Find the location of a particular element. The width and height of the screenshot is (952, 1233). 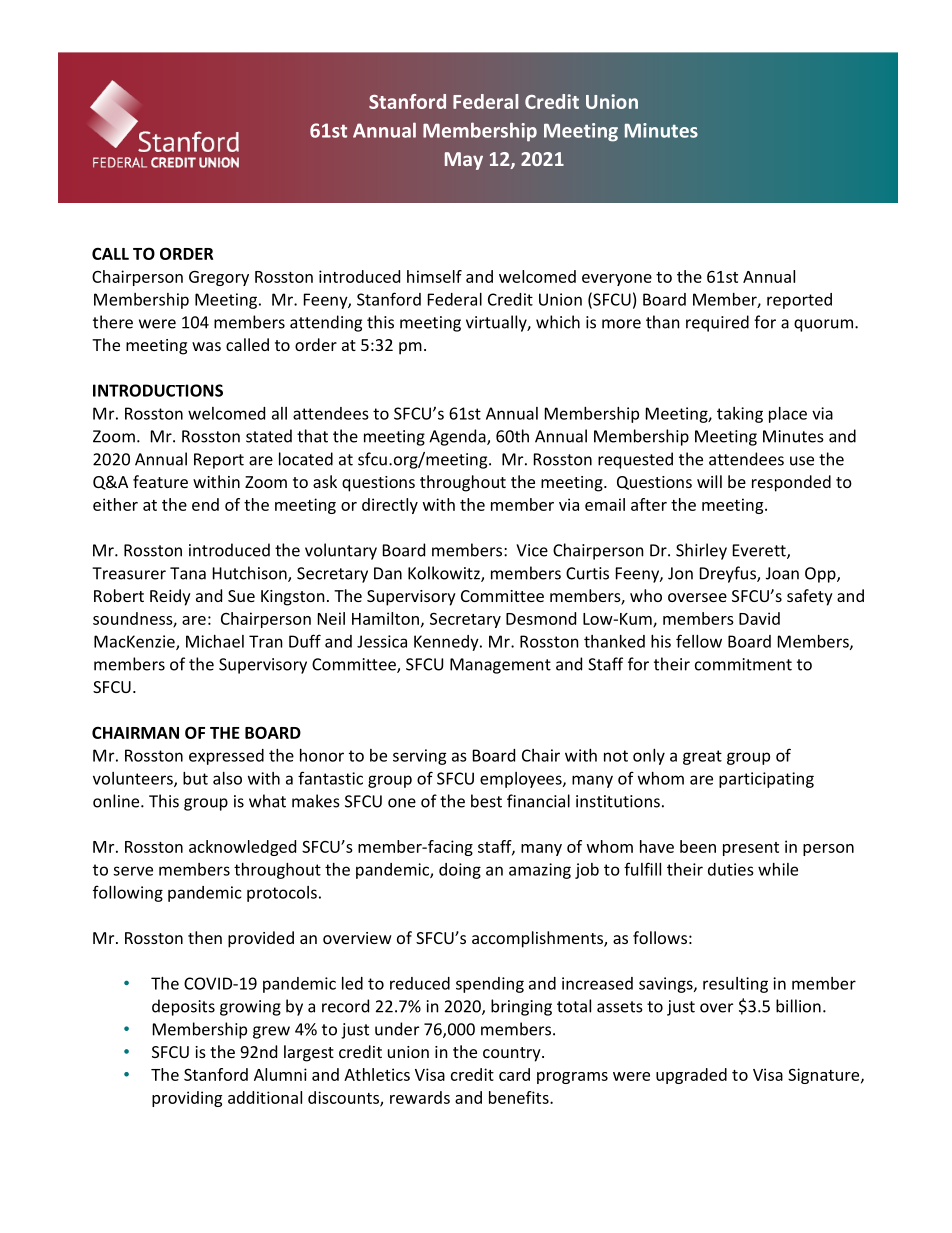

will is located at coordinates (709, 481).
